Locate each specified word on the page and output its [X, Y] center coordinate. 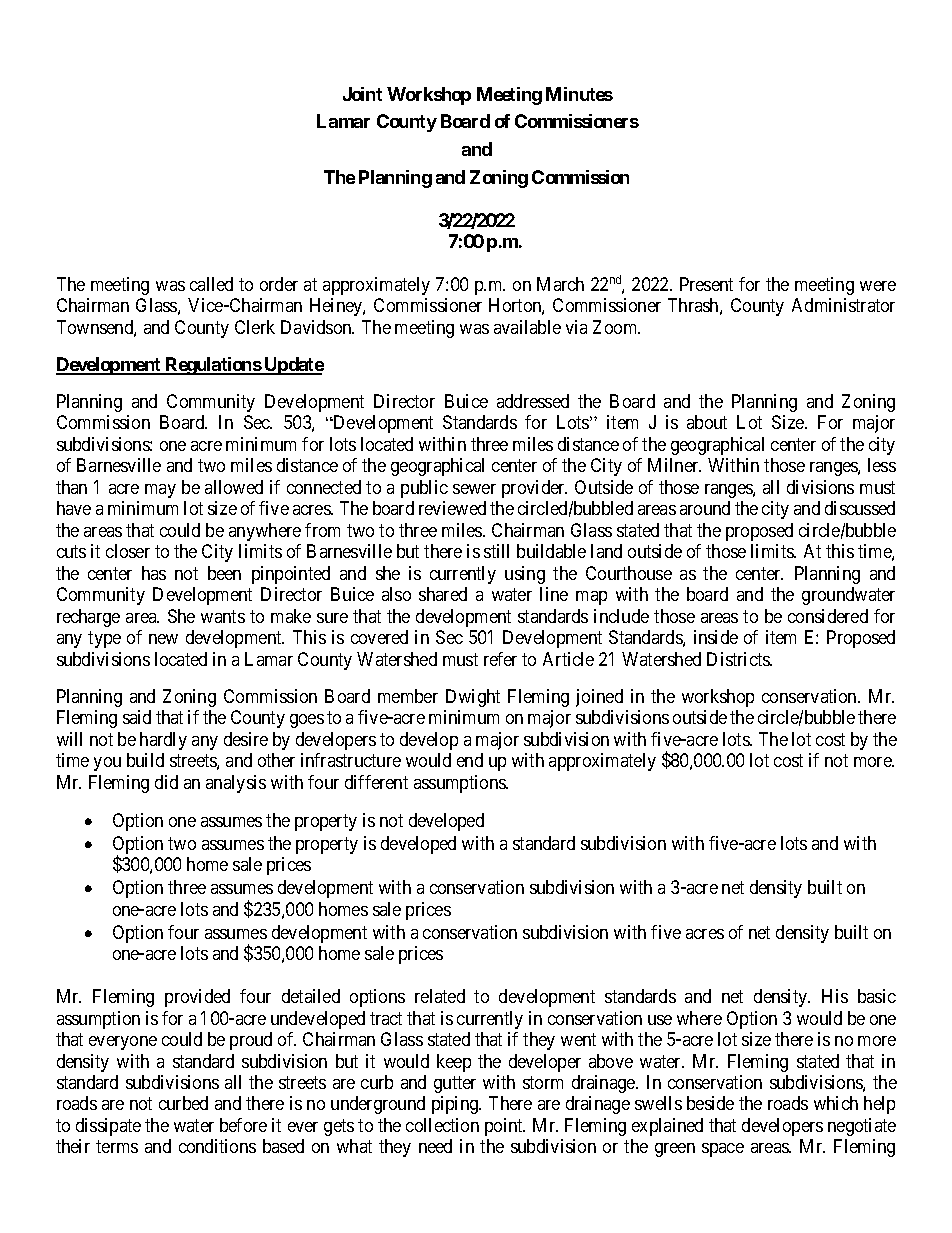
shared [443, 594]
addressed [533, 401]
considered [828, 616]
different [376, 782]
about [707, 422]
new [163, 639]
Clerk [255, 327]
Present [706, 284]
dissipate [108, 1127]
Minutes [579, 94]
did [166, 782]
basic [877, 996]
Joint [362, 94]
